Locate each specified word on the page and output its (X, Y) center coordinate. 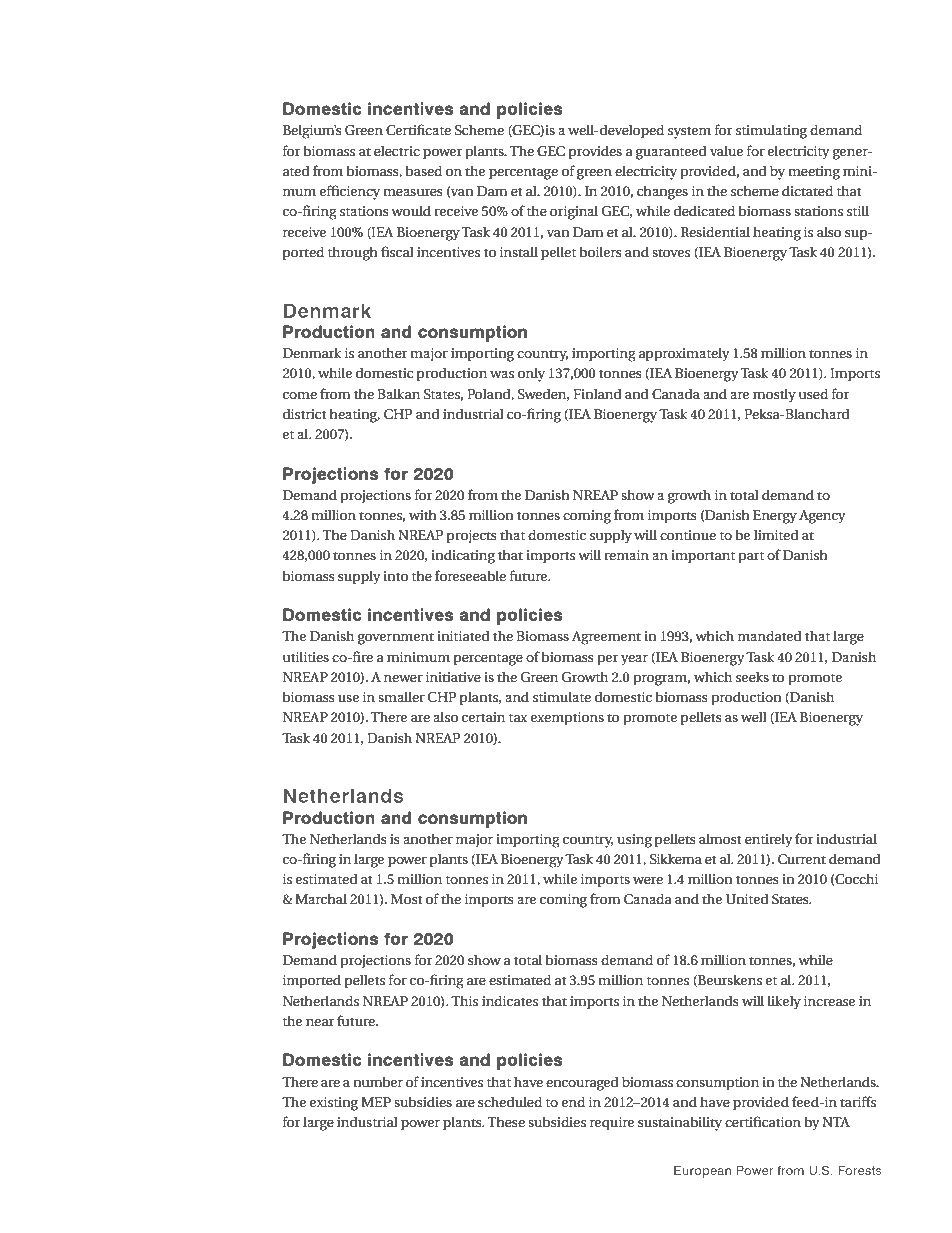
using (634, 841)
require (612, 1124)
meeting (814, 173)
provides (595, 152)
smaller (401, 696)
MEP (376, 1102)
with (423, 514)
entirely (769, 840)
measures (413, 192)
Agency (822, 517)
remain (626, 555)
